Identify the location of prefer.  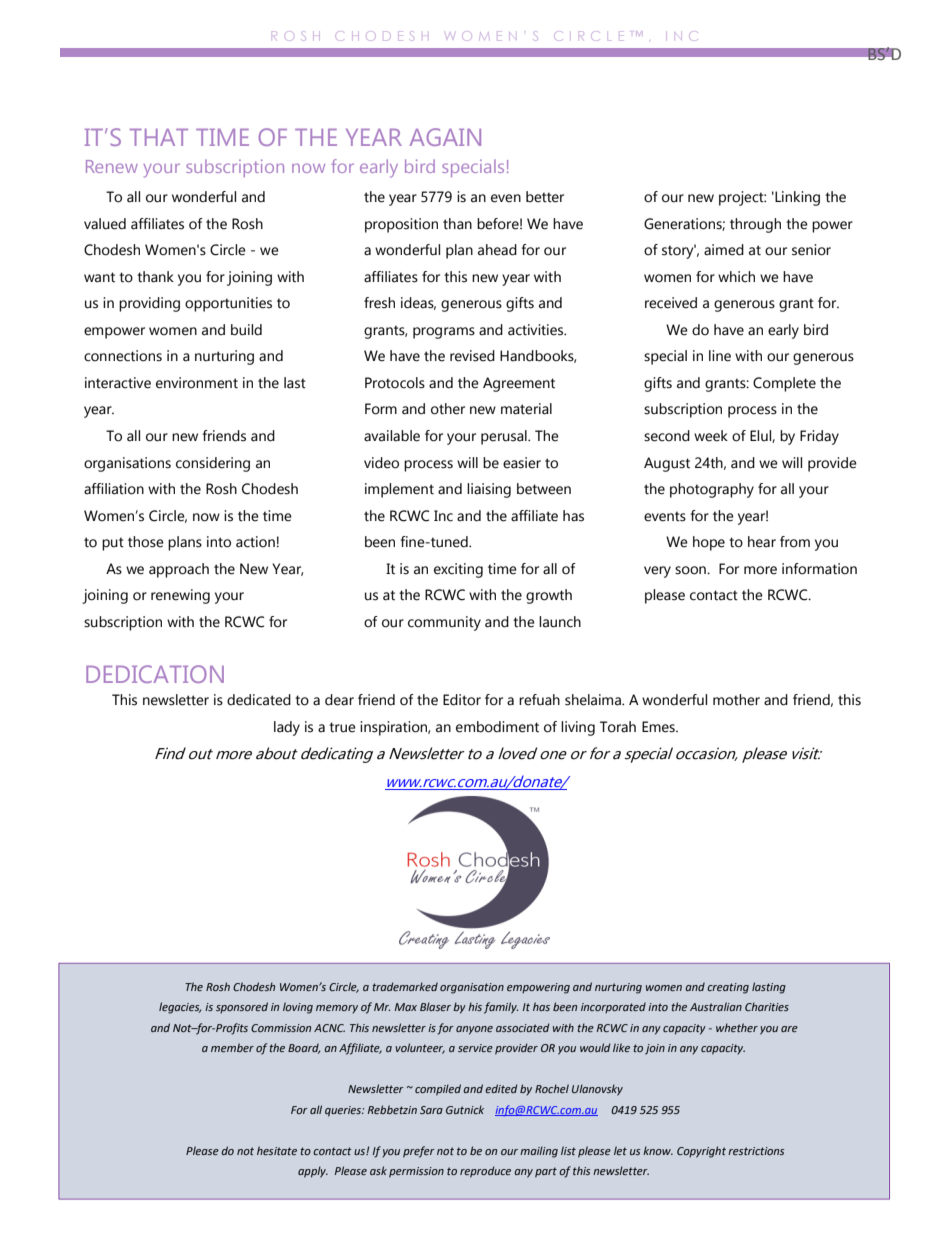
(419, 1152).
